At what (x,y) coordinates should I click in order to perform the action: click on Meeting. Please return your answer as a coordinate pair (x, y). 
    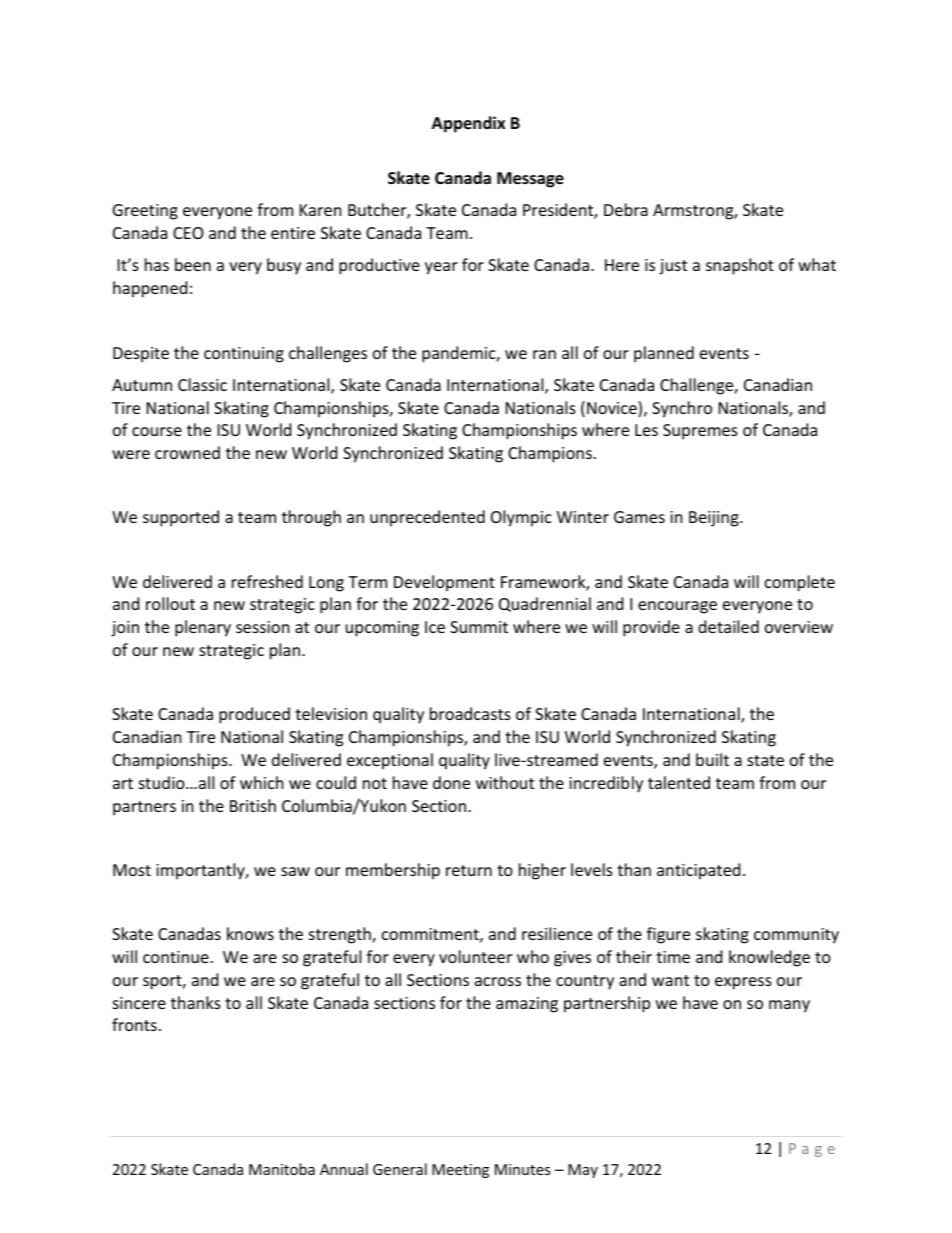
    Looking at the image, I should click on (460, 1171).
